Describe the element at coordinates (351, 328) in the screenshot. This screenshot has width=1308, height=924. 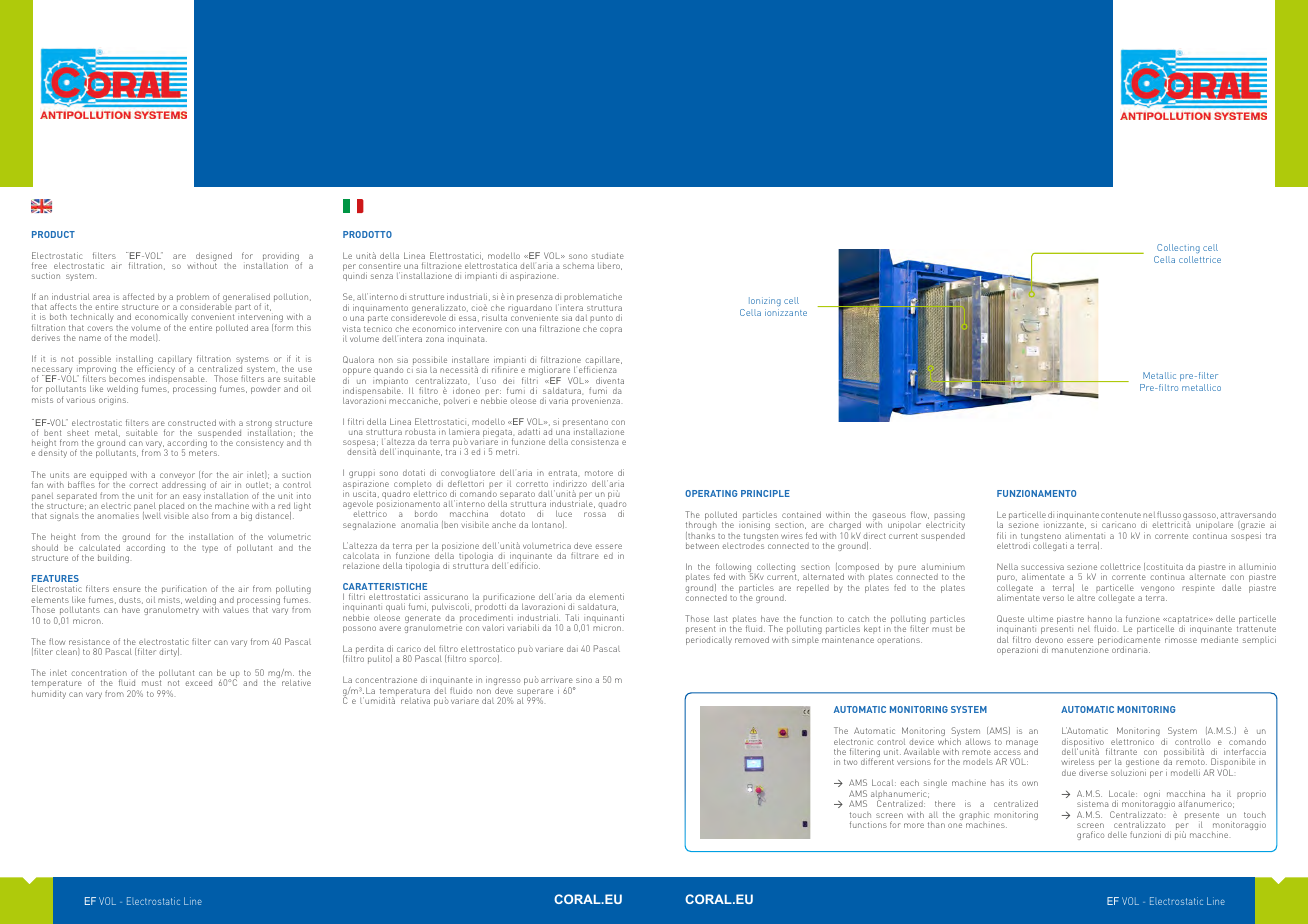
I see `vista` at that location.
